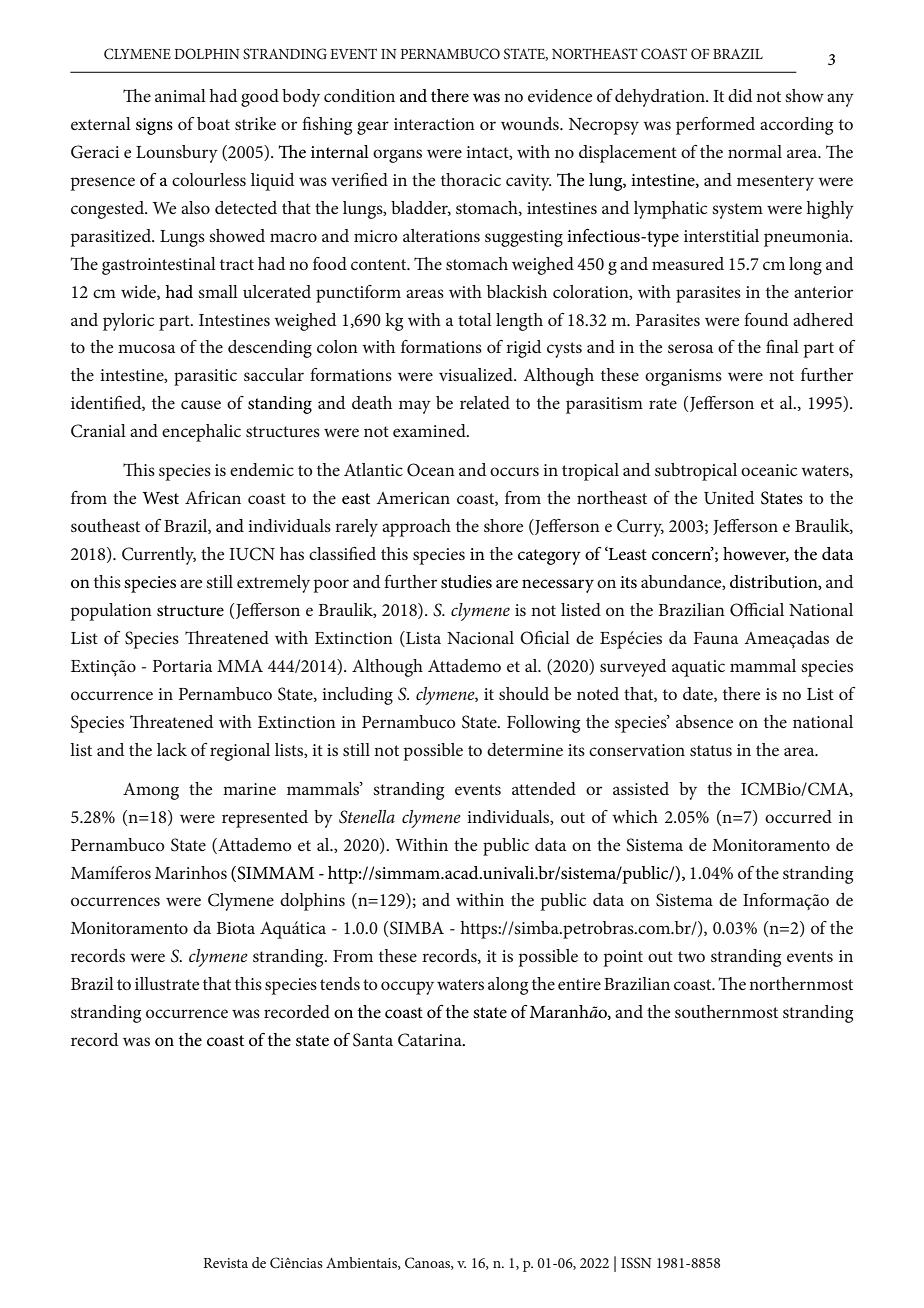  What do you see at coordinates (698, 668) in the screenshot?
I see `aquatic` at bounding box center [698, 668].
